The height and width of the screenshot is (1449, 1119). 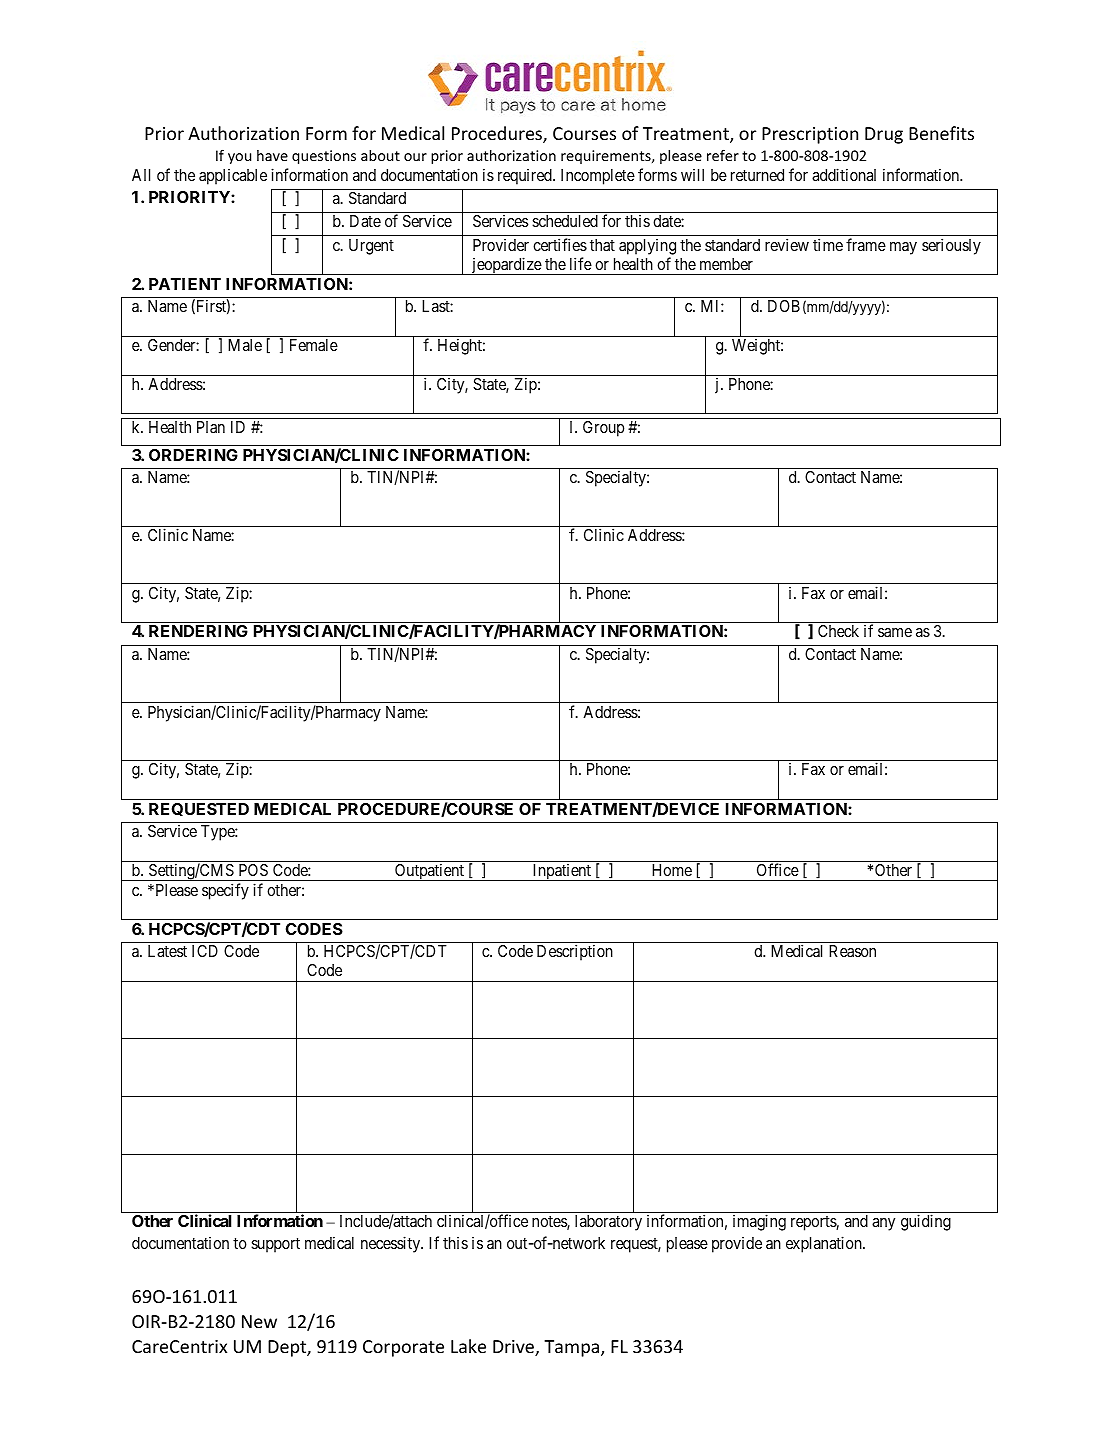 What do you see at coordinates (198, 631) in the screenshot?
I see `RENDERING` at bounding box center [198, 631].
